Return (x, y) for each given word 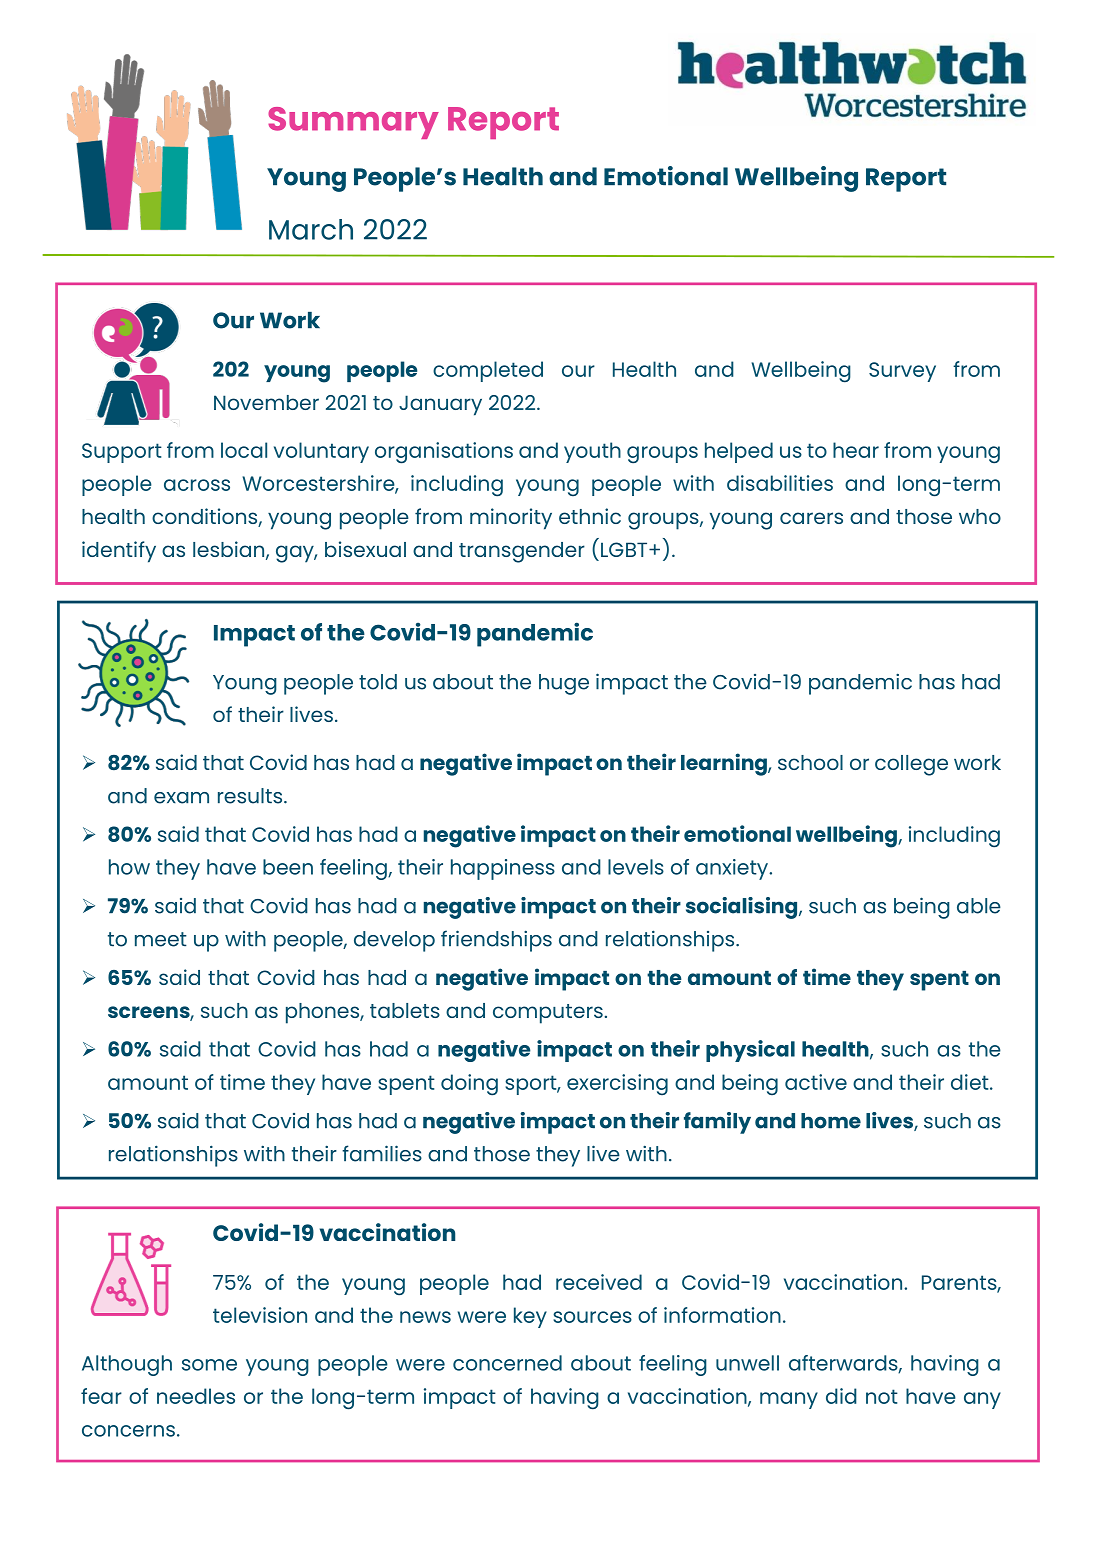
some (209, 1365)
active (816, 1082)
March (311, 229)
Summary (353, 123)
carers (811, 518)
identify (119, 552)
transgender (522, 552)
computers (548, 1014)
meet (161, 939)
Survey (902, 372)
